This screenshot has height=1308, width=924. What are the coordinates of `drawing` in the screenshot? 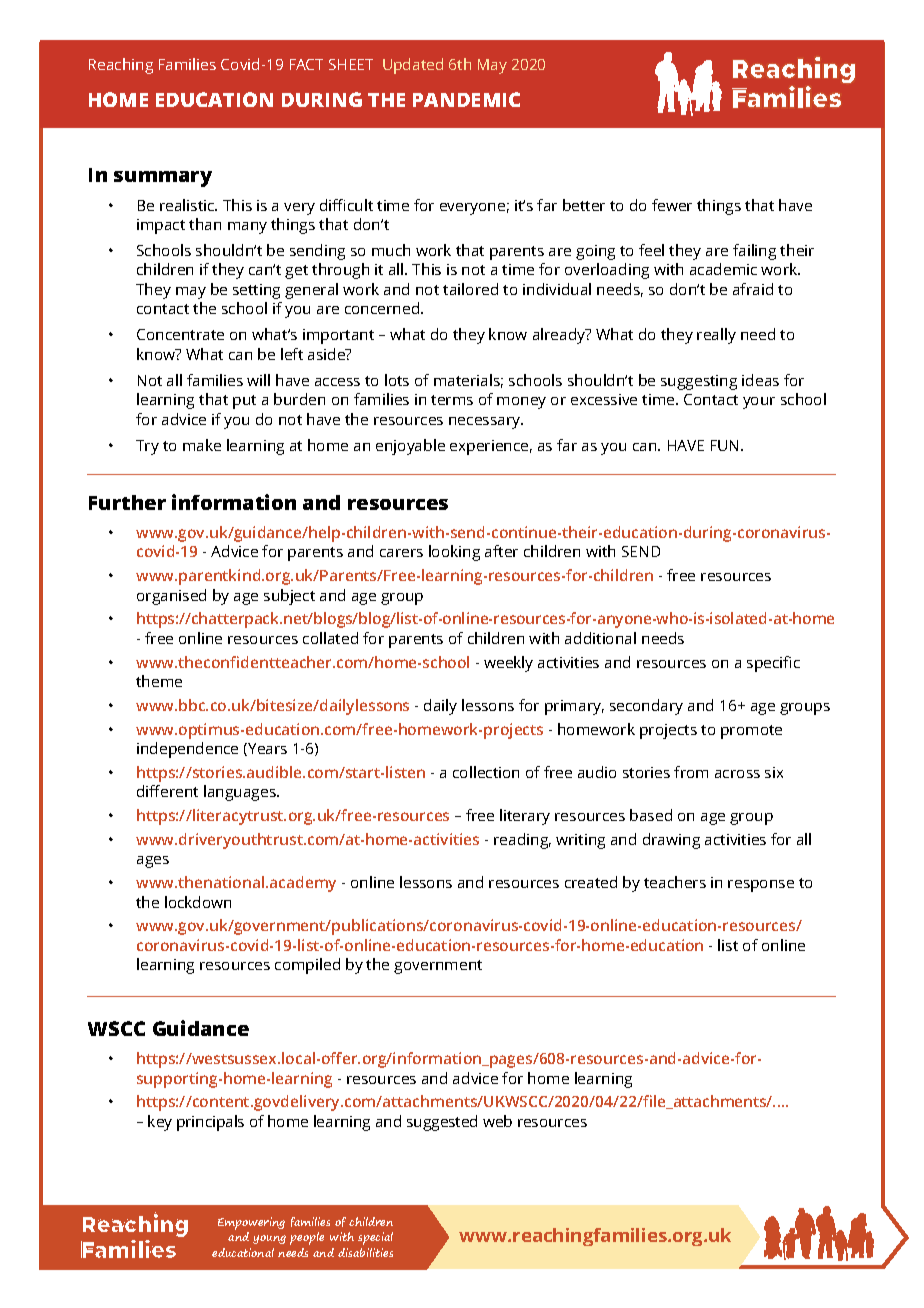 It's located at (671, 841).
